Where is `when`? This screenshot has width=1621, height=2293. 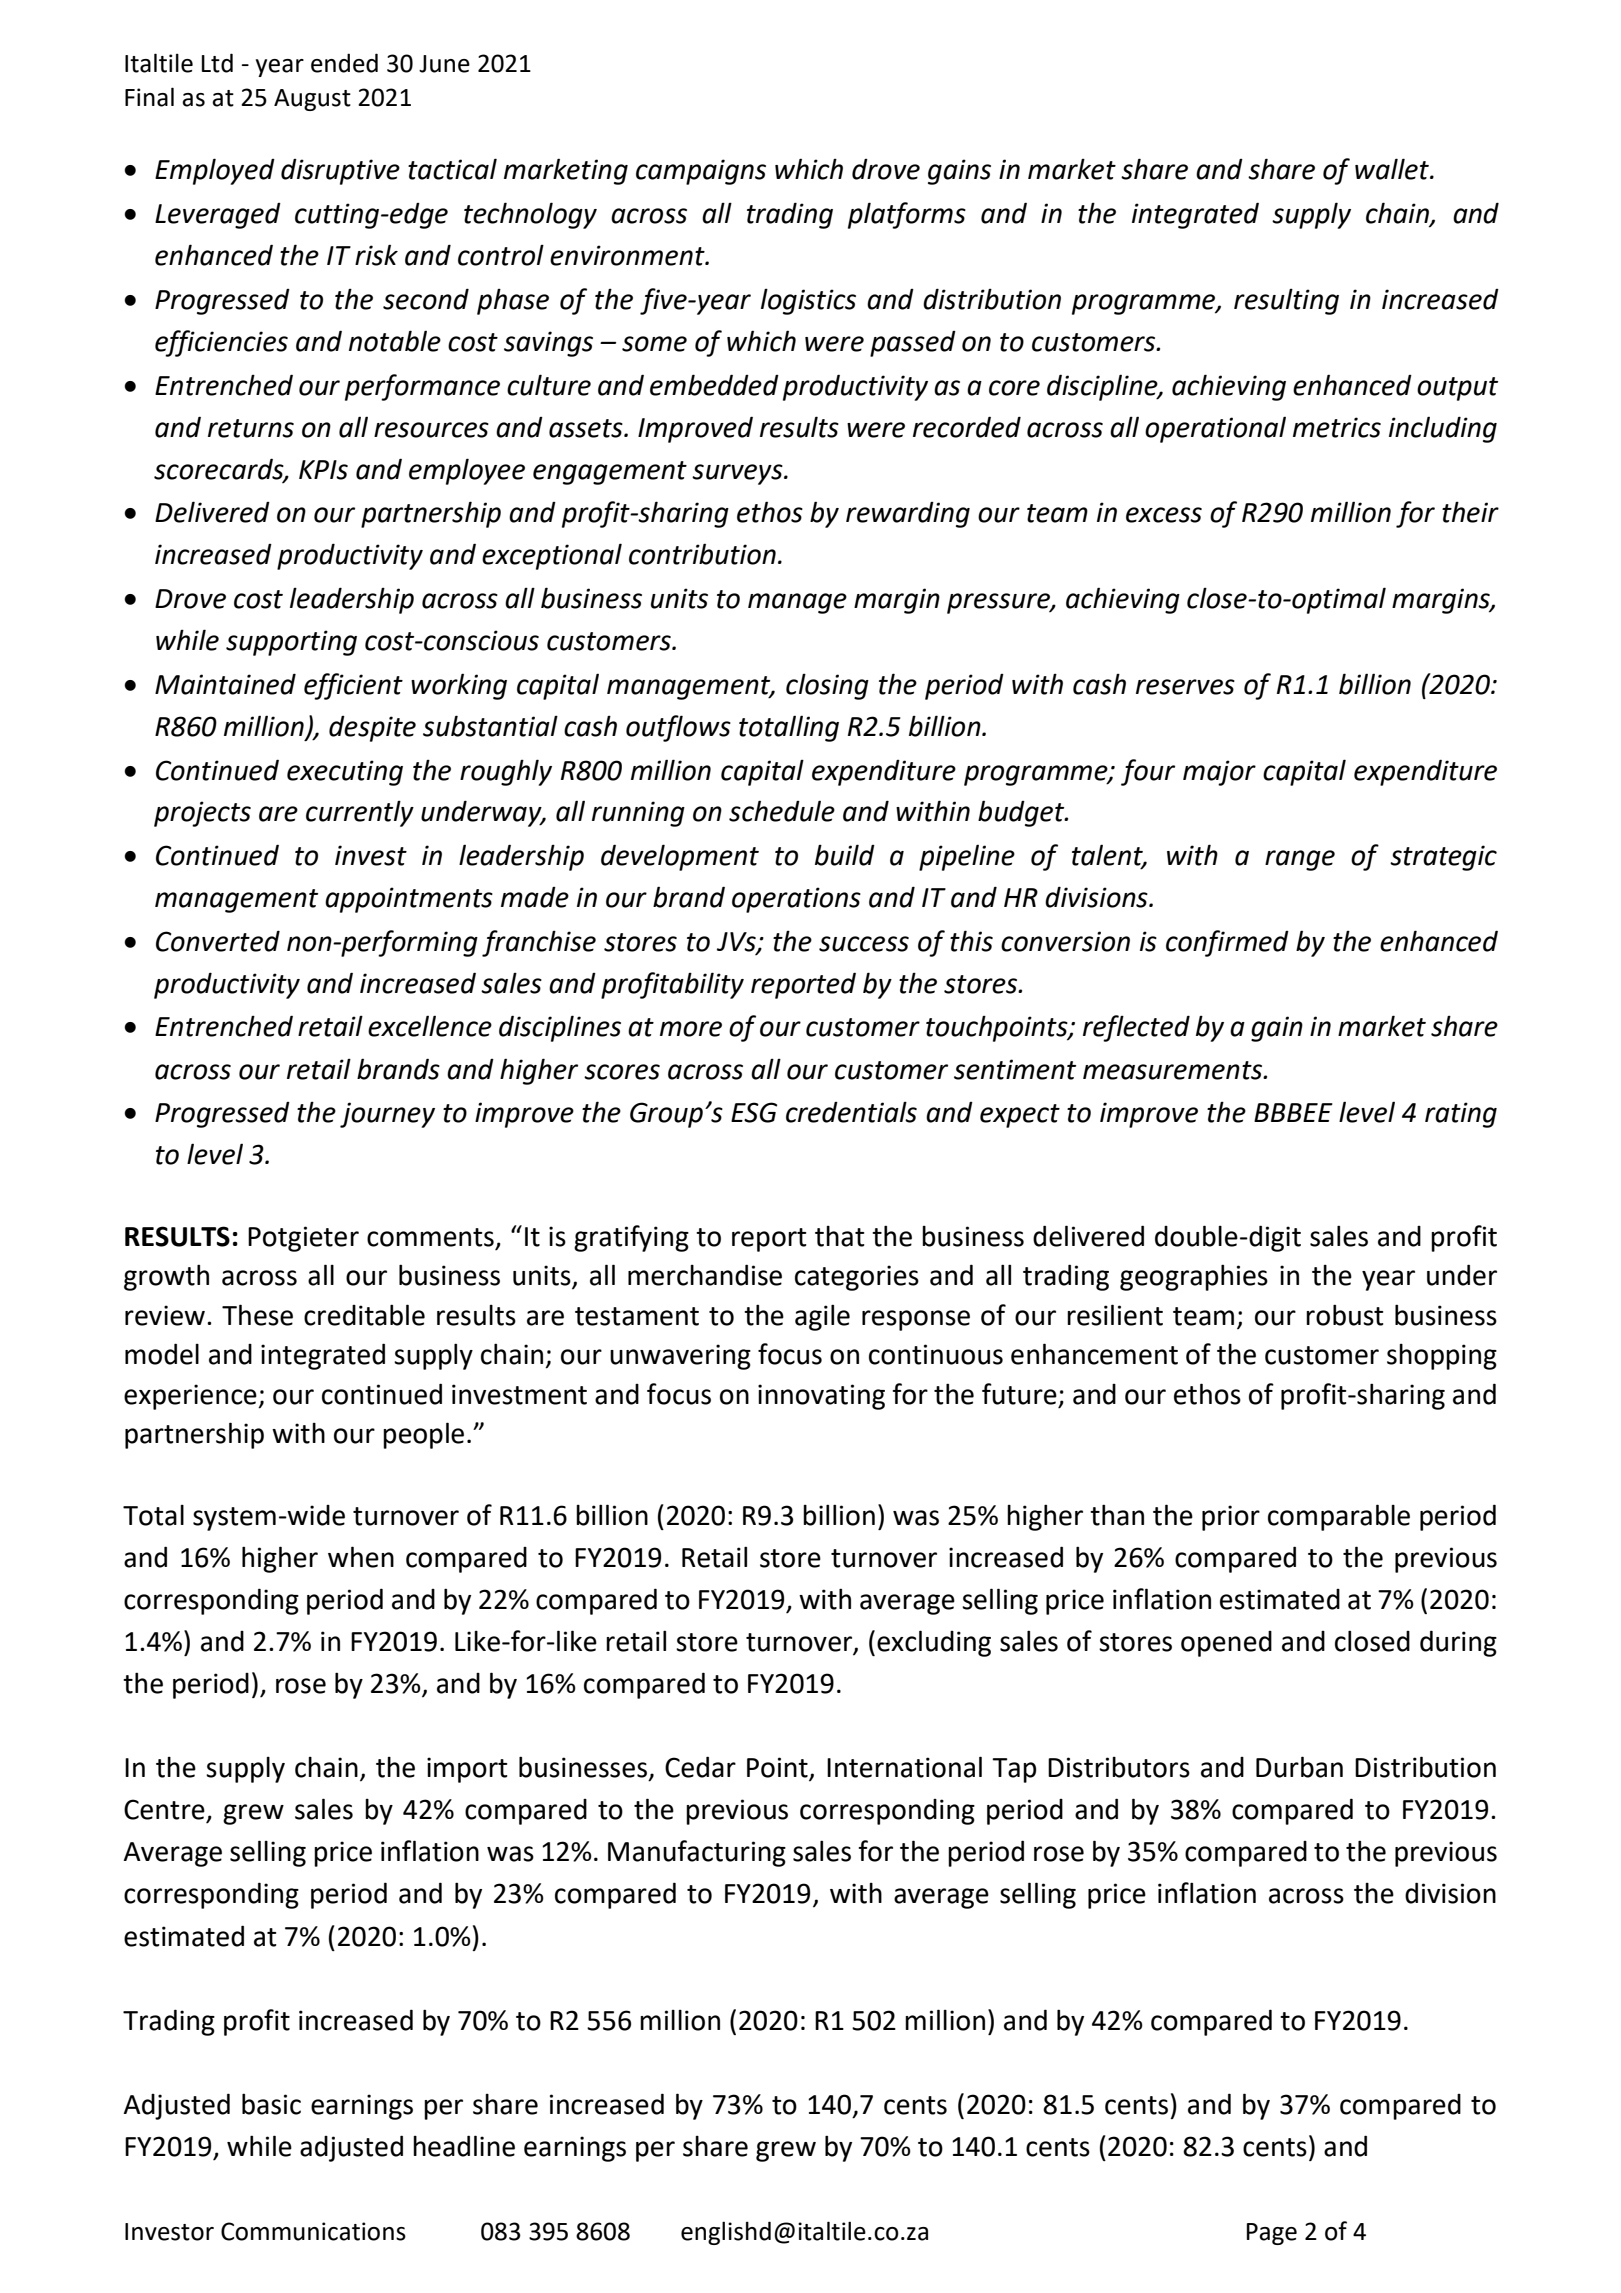 when is located at coordinates (361, 1557).
